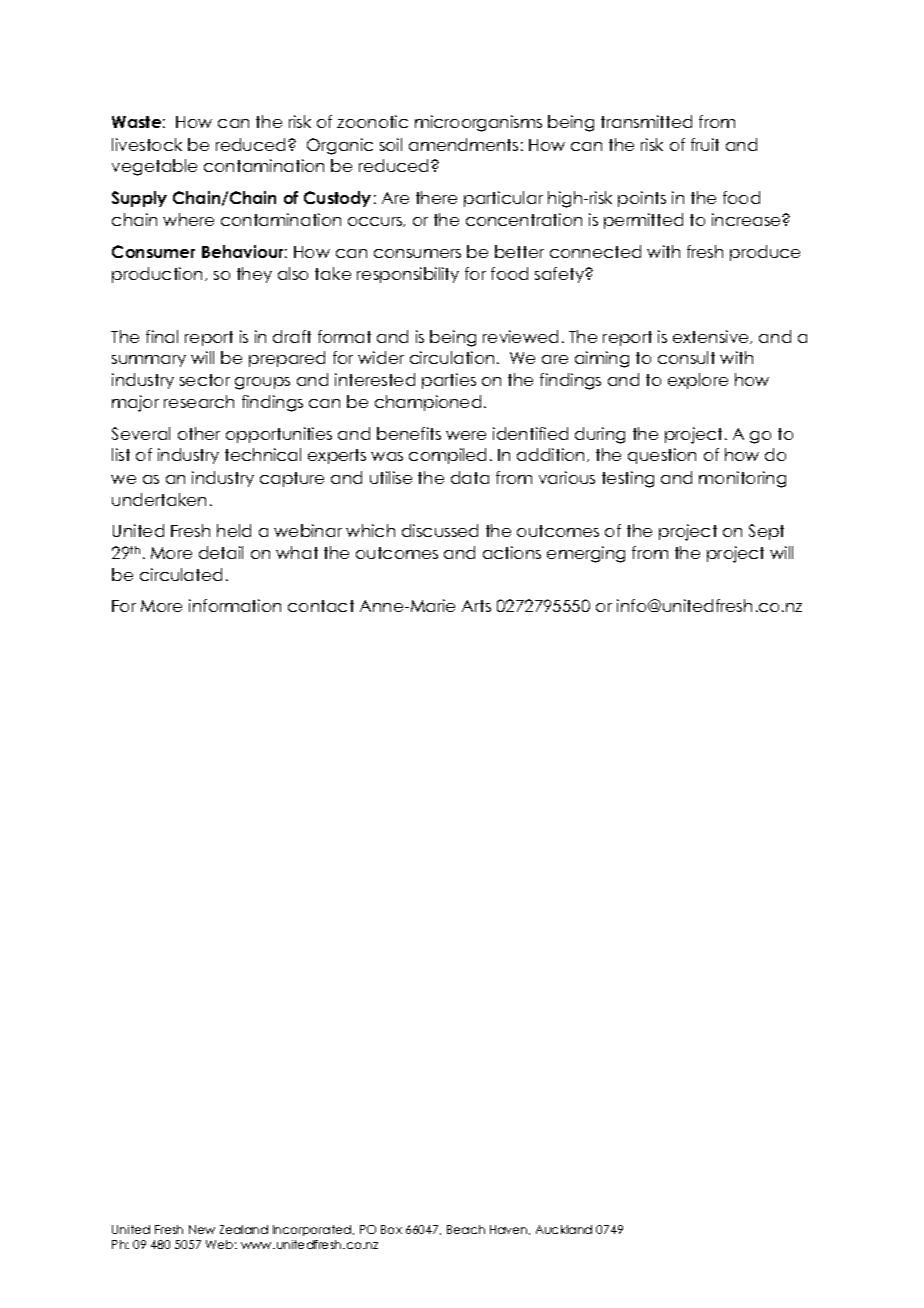 The image size is (924, 1308). What do you see at coordinates (154, 167) in the screenshot?
I see `vegetable` at bounding box center [154, 167].
